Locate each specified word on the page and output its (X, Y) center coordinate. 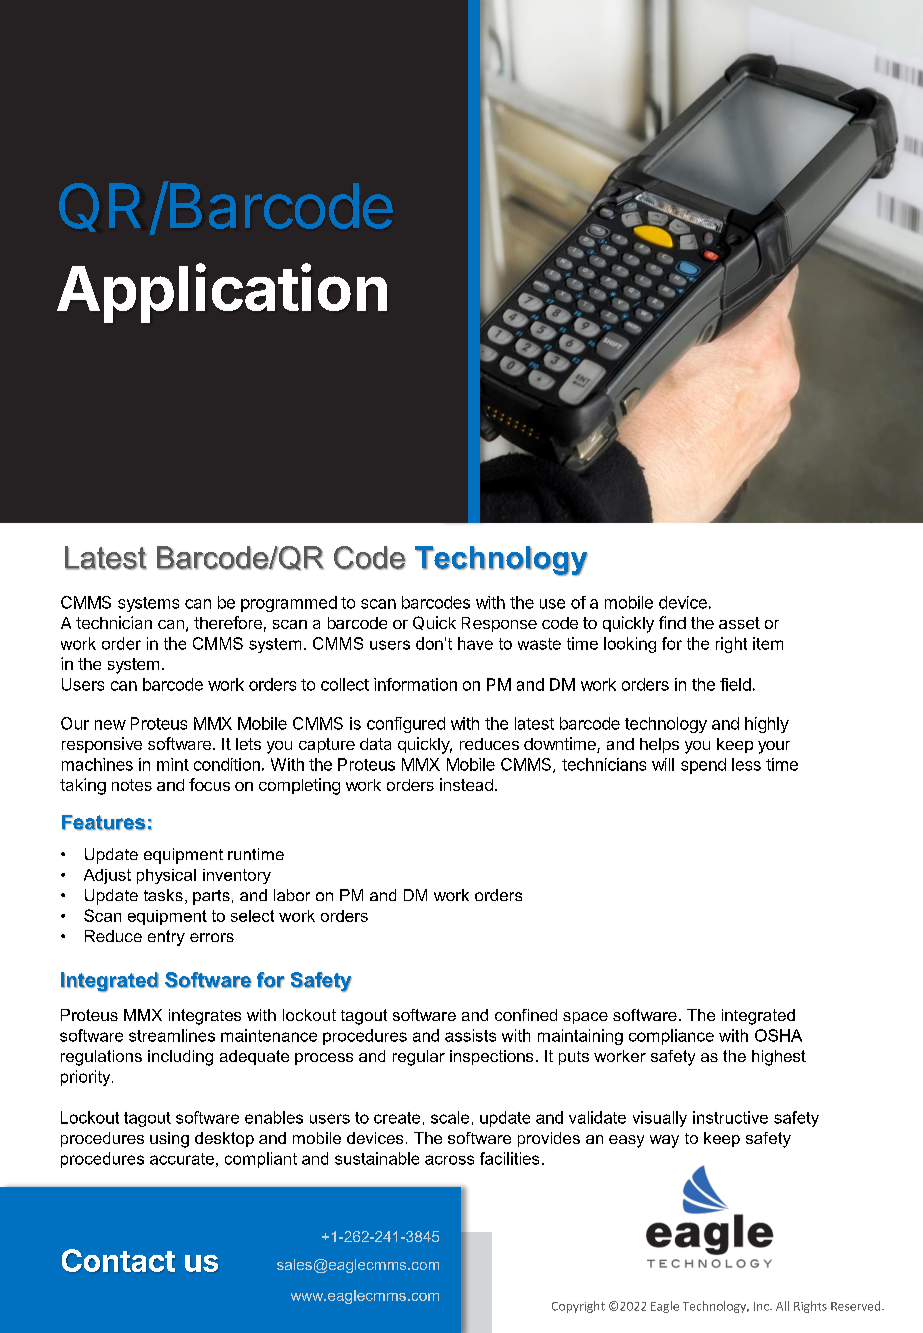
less (746, 764)
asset (739, 623)
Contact (118, 1260)
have (475, 643)
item (768, 643)
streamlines (172, 1035)
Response (499, 624)
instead (466, 784)
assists (470, 1035)
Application (222, 293)
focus (209, 784)
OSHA (778, 1035)
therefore (228, 622)
